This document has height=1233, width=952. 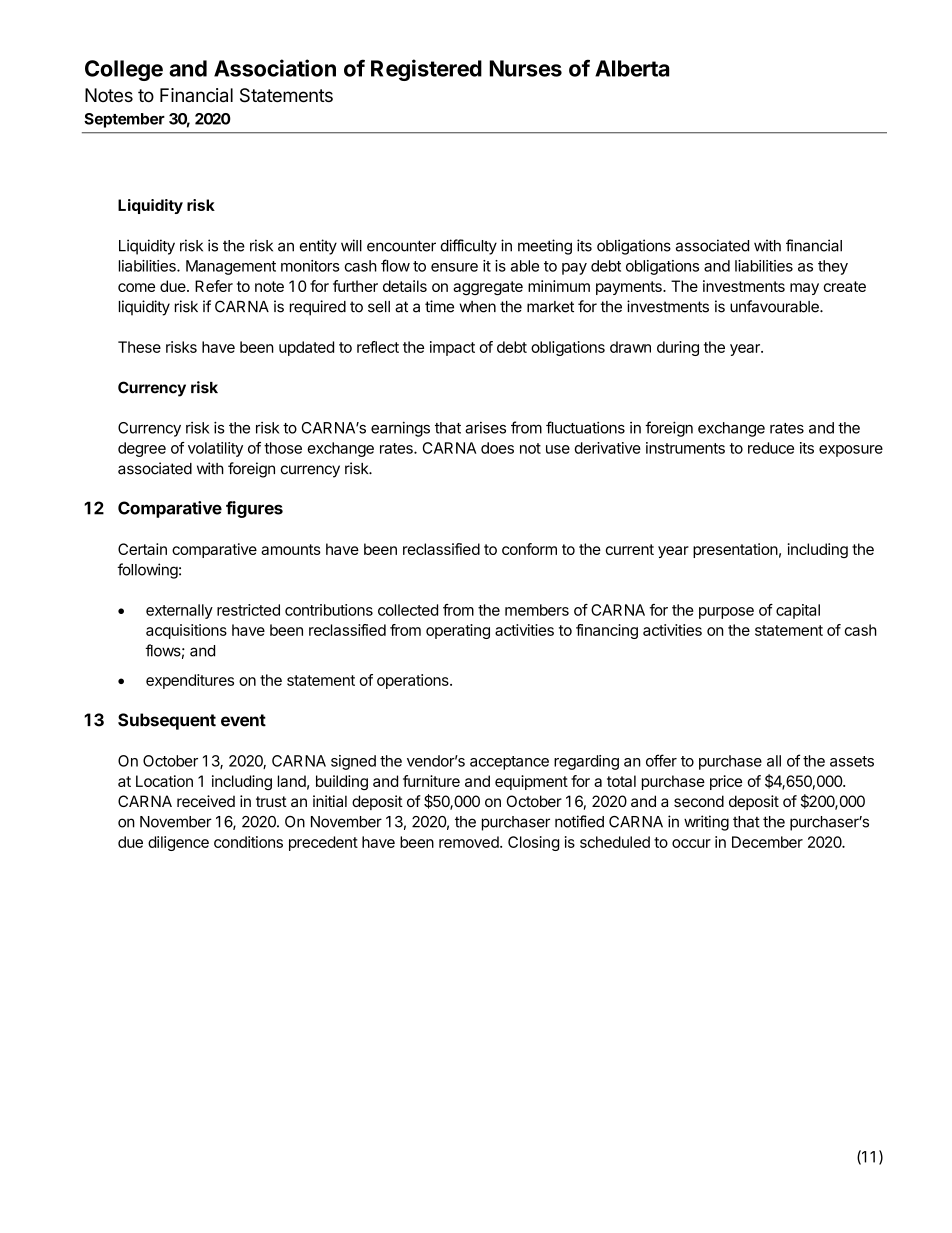 I want to click on Alberta, so click(x=632, y=68).
